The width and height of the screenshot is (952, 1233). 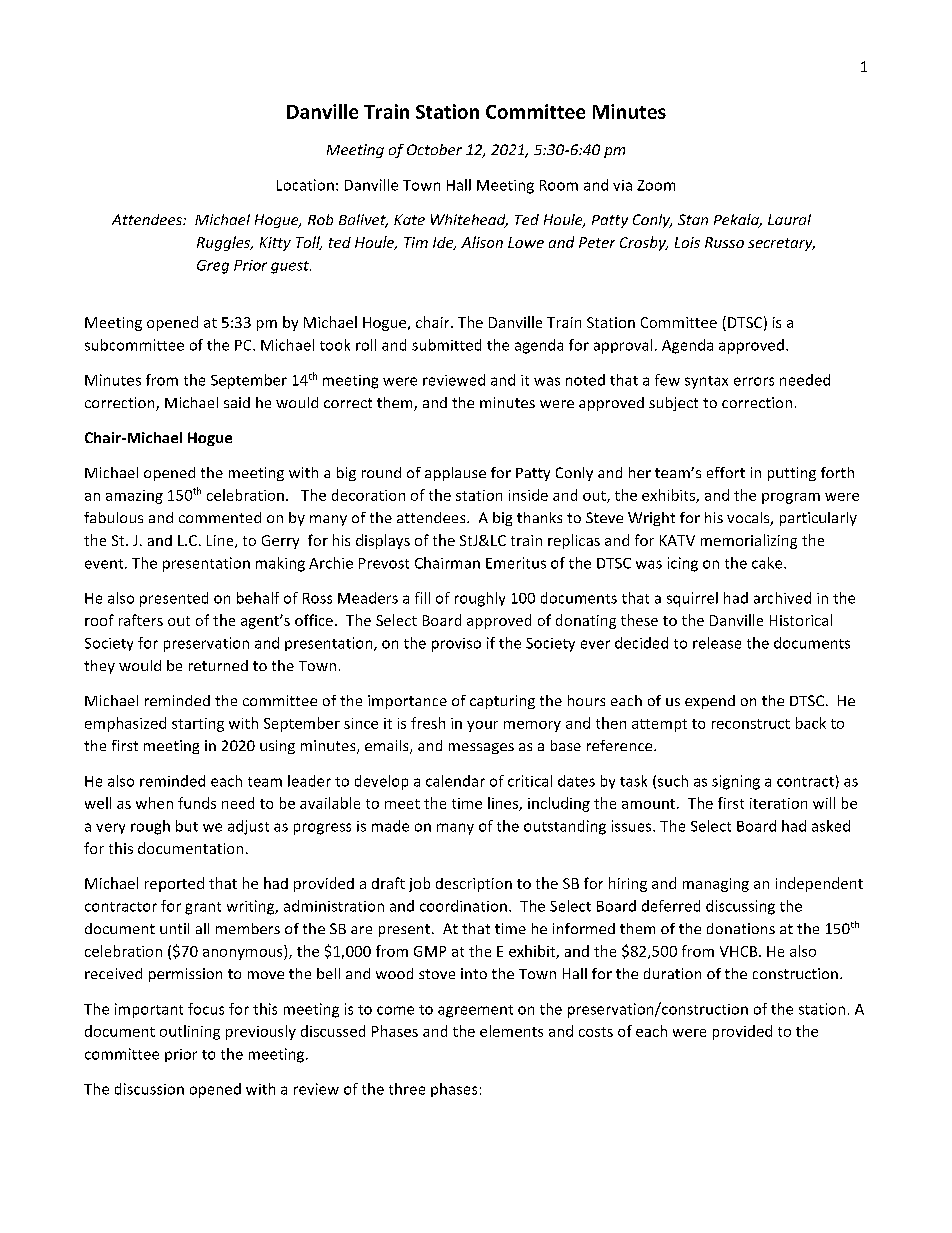 What do you see at coordinates (456, 645) in the screenshot?
I see `proviso` at bounding box center [456, 645].
